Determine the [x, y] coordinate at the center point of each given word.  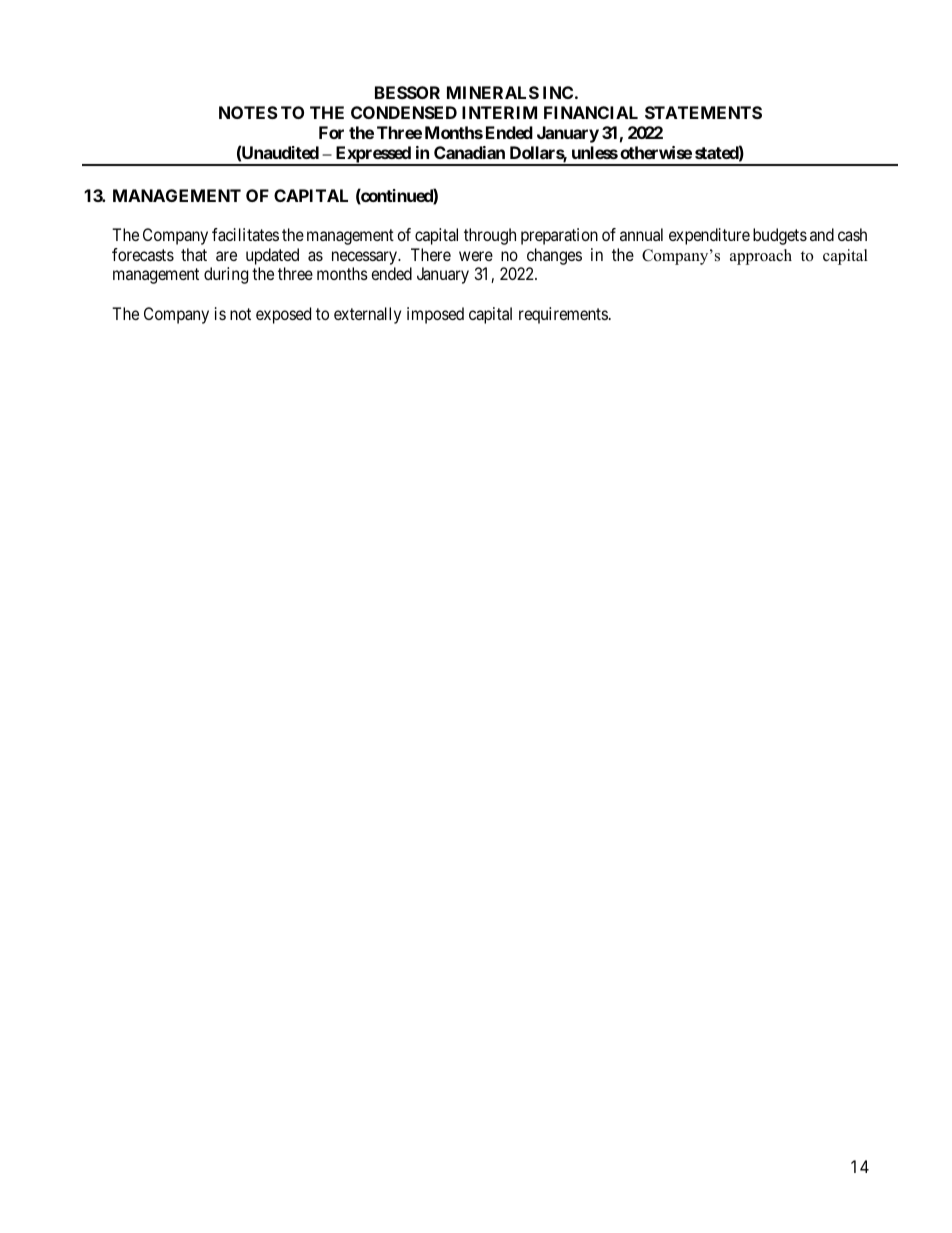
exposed [283, 315]
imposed [435, 315]
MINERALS [493, 92]
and [822, 234]
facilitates [245, 234]
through [490, 236]
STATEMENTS [703, 112]
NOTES [248, 112]
